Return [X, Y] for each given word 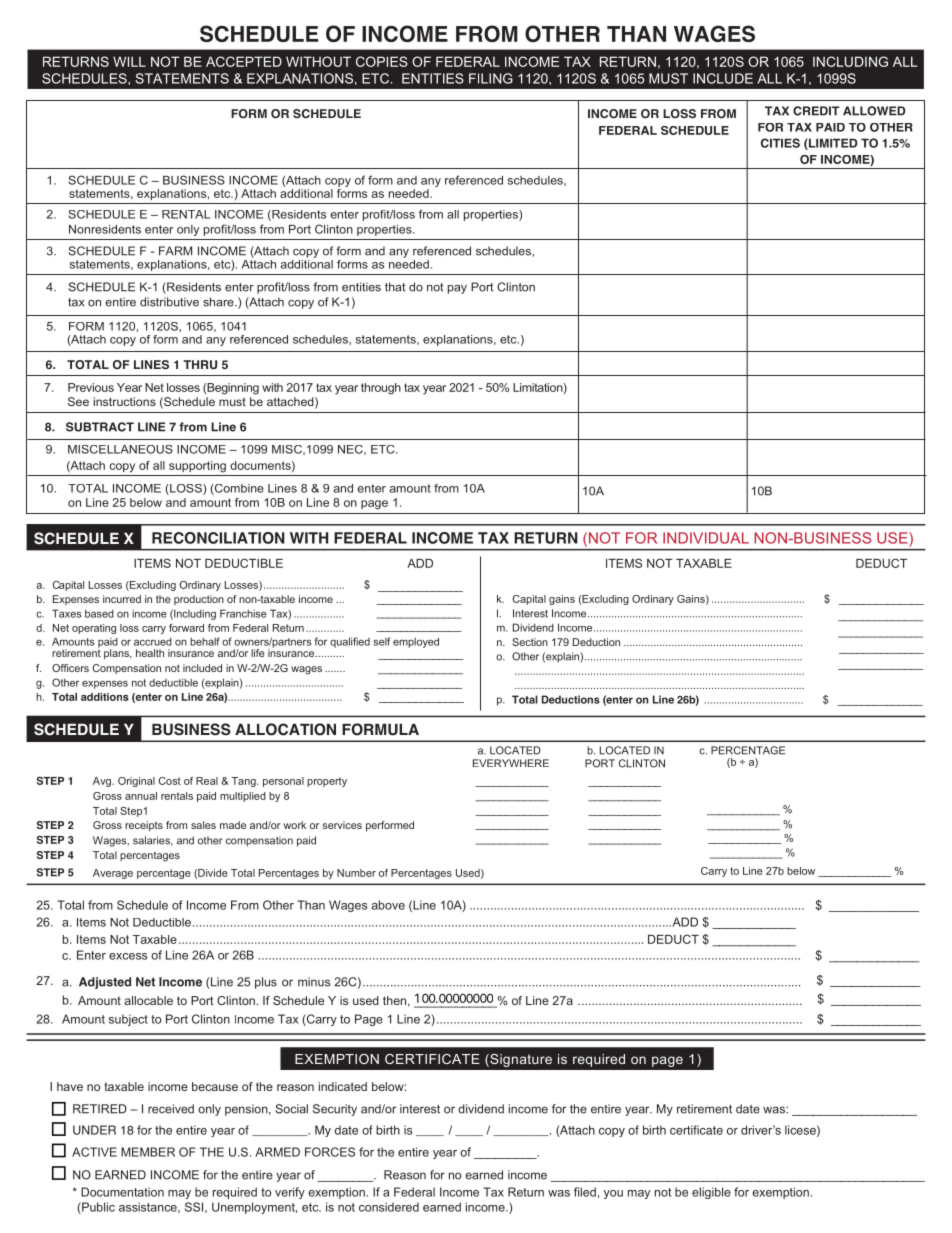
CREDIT [816, 111]
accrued [153, 642]
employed [416, 642]
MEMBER [148, 1152]
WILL [129, 61]
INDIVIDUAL [706, 538]
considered [389, 1207]
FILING [491, 78]
